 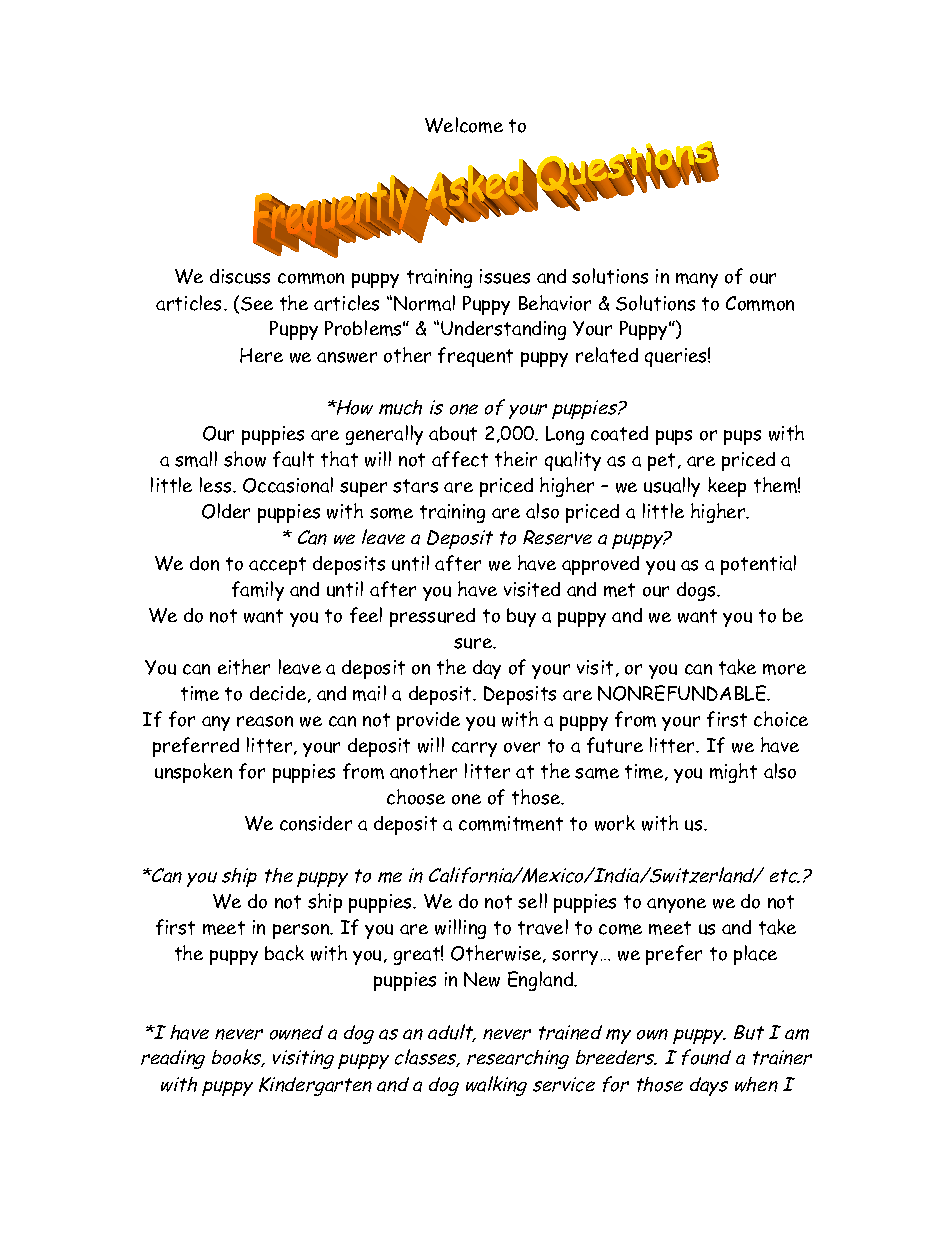 What do you see at coordinates (755, 955) in the image?
I see `place` at bounding box center [755, 955].
